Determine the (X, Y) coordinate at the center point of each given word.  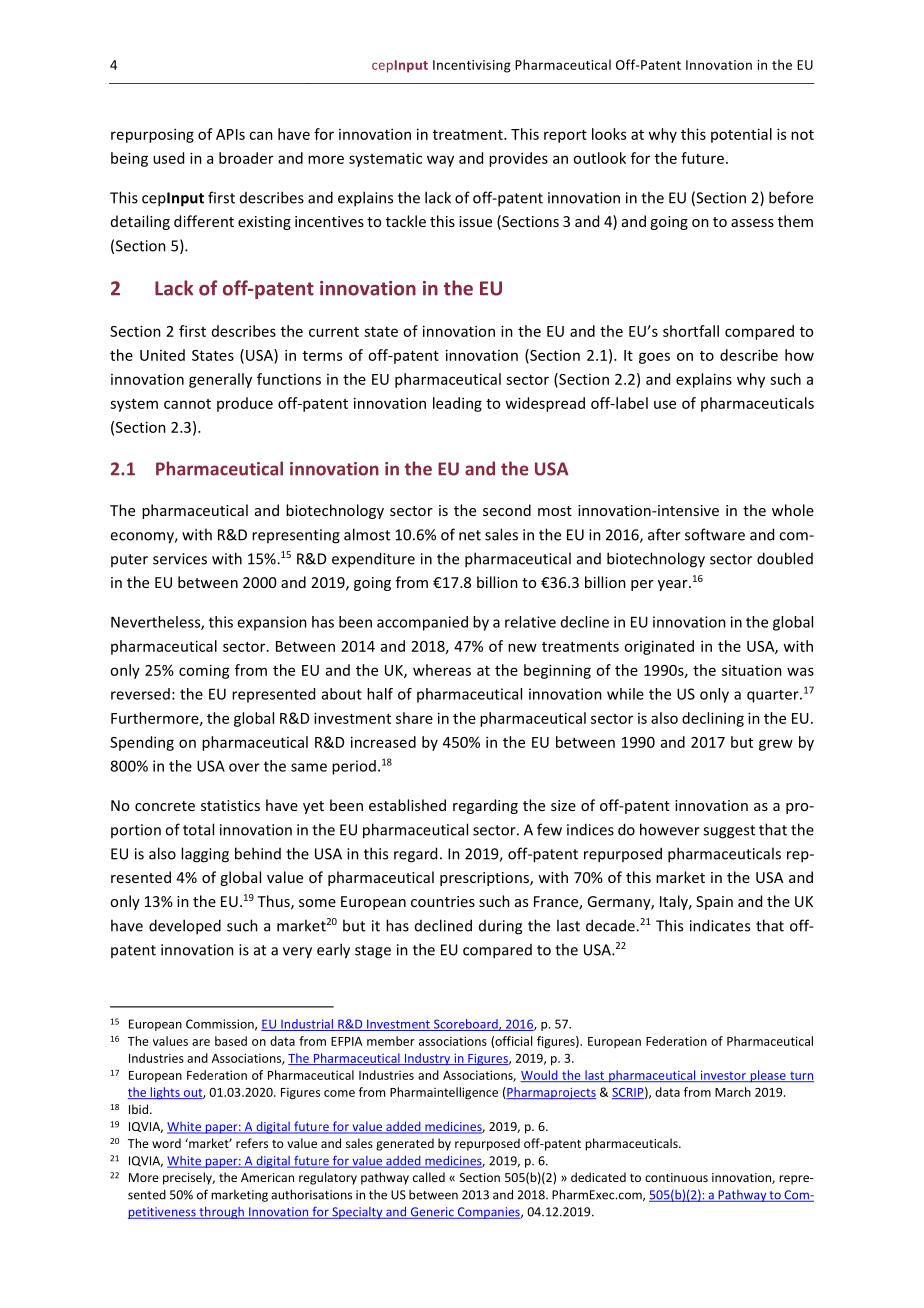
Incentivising (472, 66)
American (267, 1177)
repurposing (152, 135)
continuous (676, 1177)
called (429, 1177)
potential (741, 135)
